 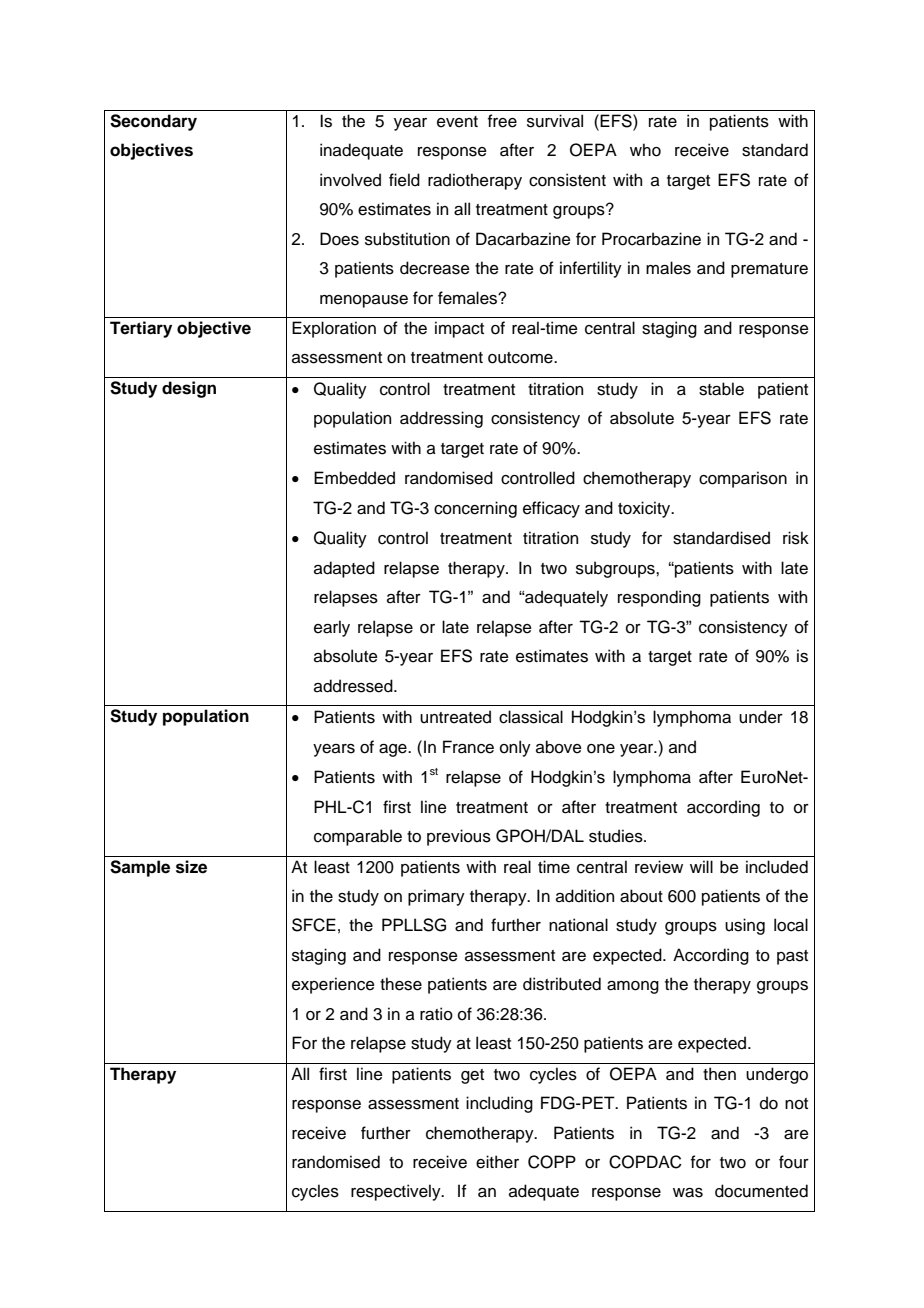 What do you see at coordinates (191, 867) in the screenshot?
I see `size` at bounding box center [191, 867].
